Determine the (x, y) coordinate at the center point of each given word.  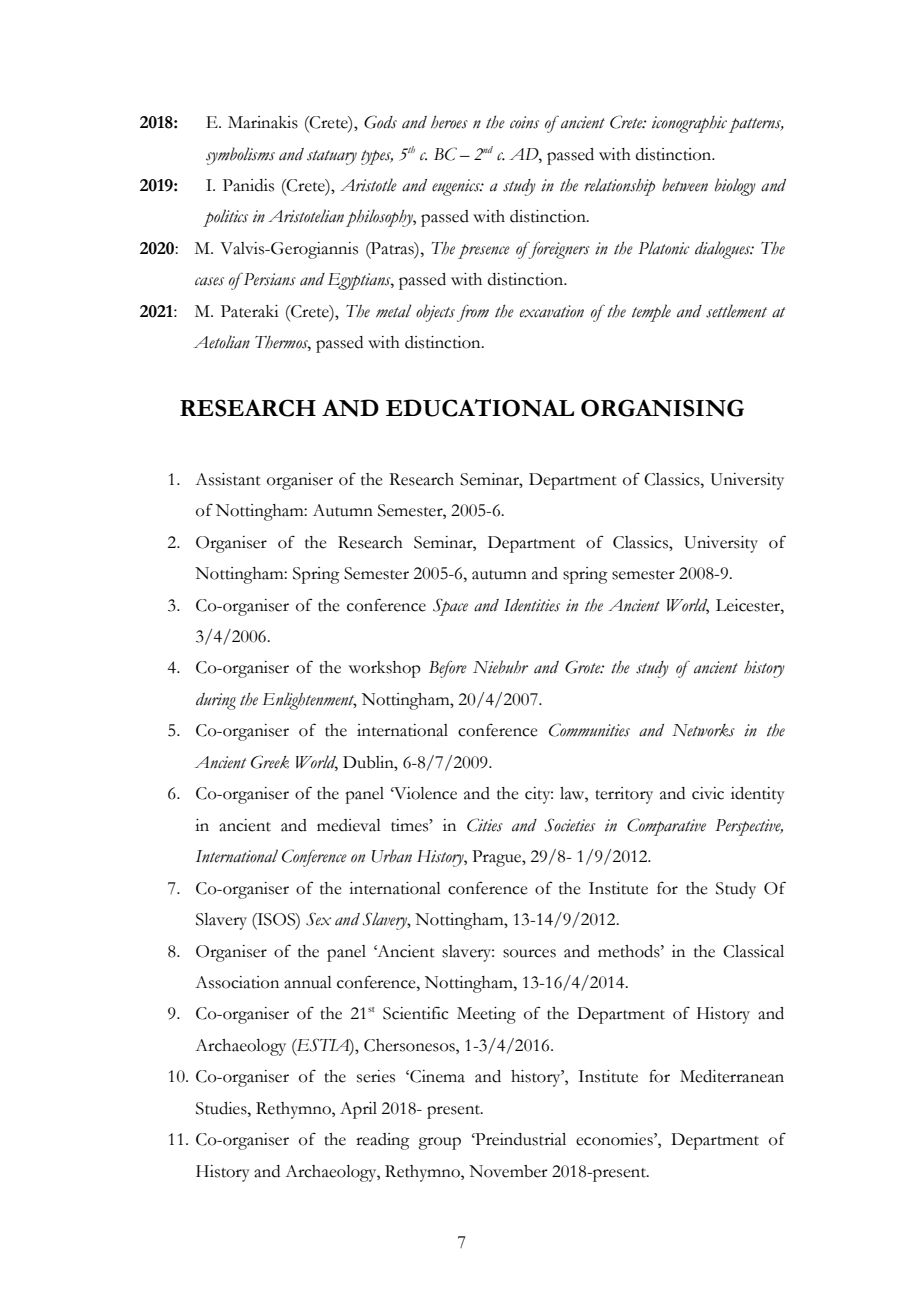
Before (448, 669)
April (358, 1110)
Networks (703, 730)
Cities (485, 825)
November (508, 1171)
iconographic (689, 124)
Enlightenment (309, 701)
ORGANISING (662, 408)
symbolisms (240, 156)
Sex (318, 919)
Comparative (666, 827)
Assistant (228, 479)
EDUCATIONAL (480, 408)
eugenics (457, 187)
